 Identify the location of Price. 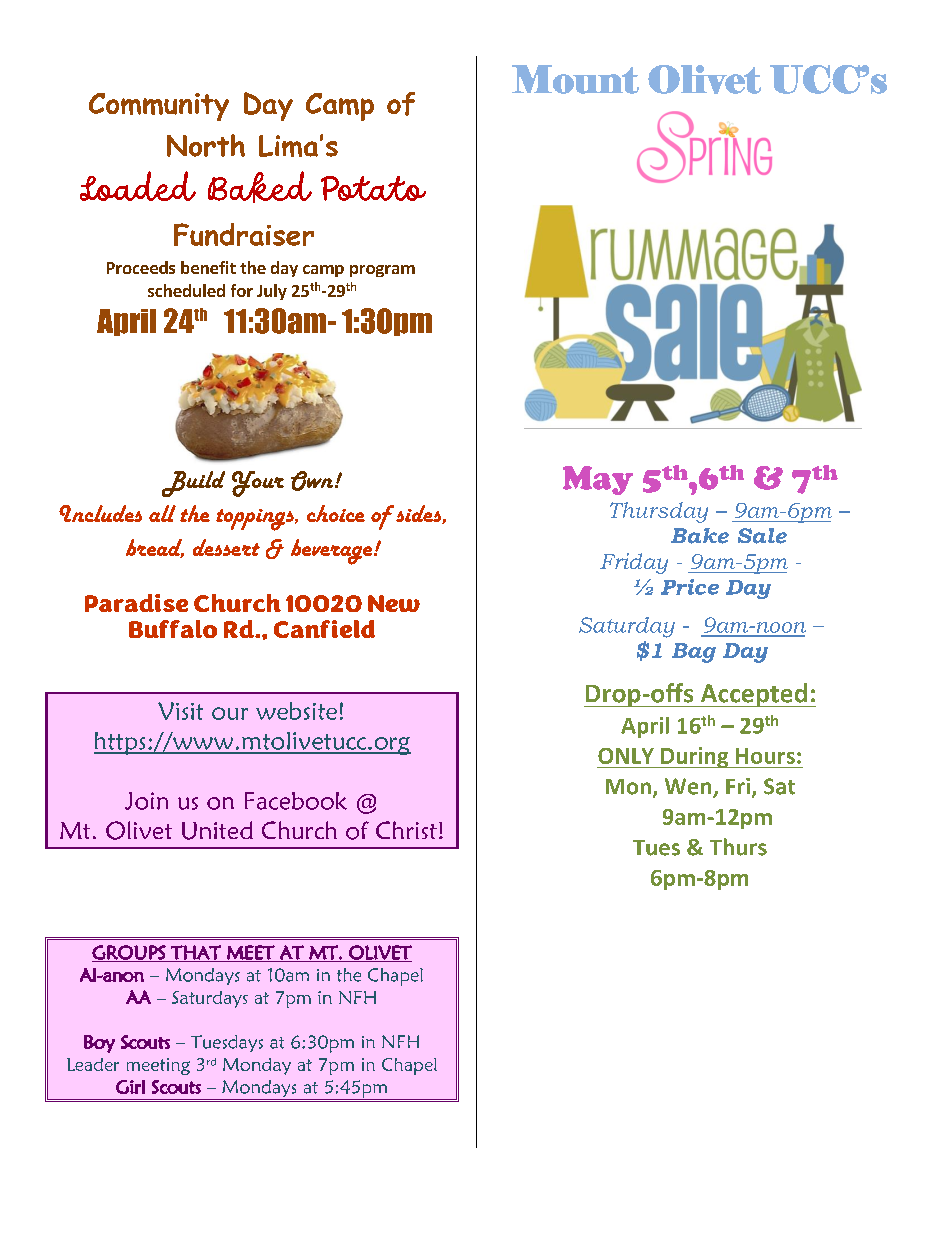
(690, 587).
